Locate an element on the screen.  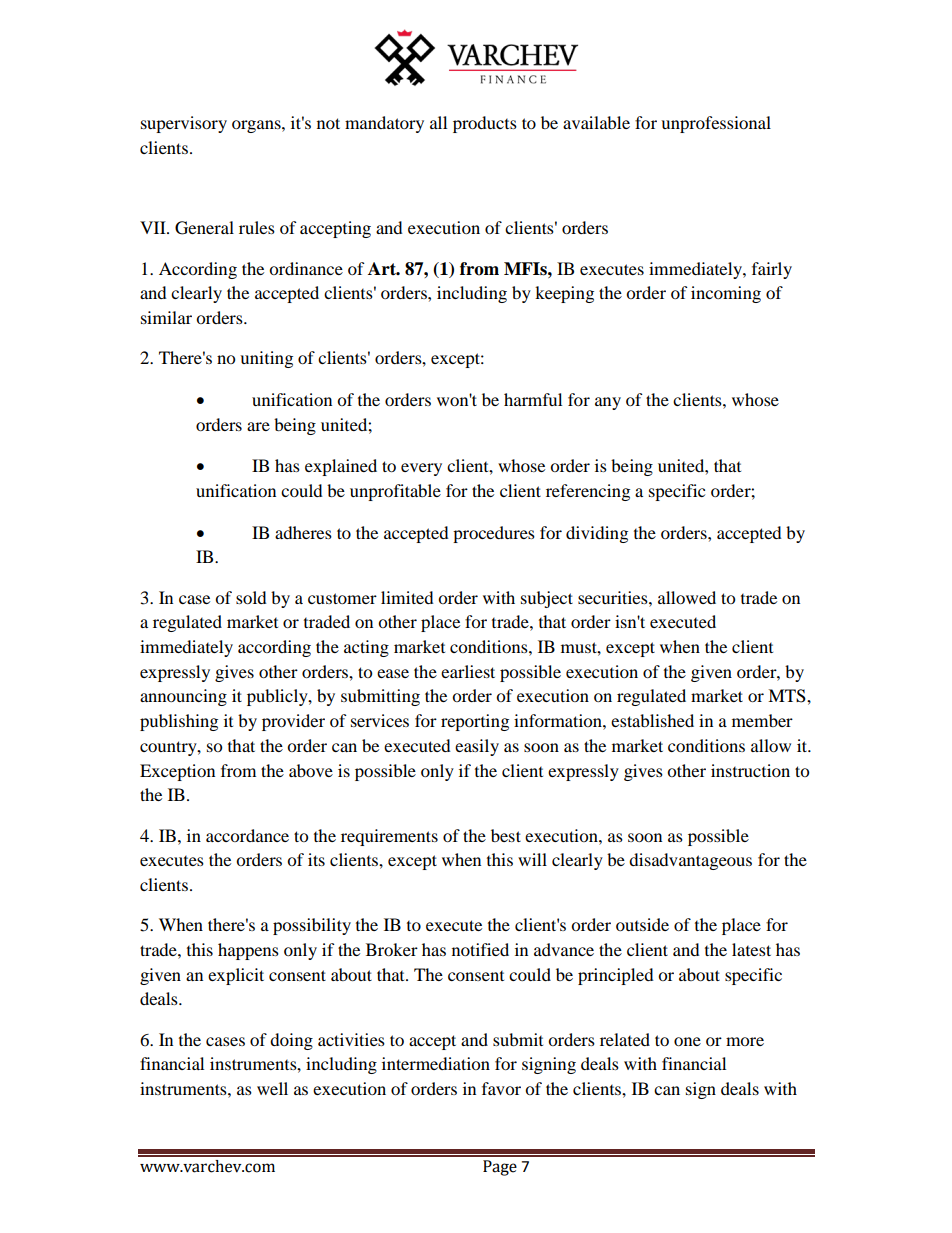
products is located at coordinates (485, 124).
